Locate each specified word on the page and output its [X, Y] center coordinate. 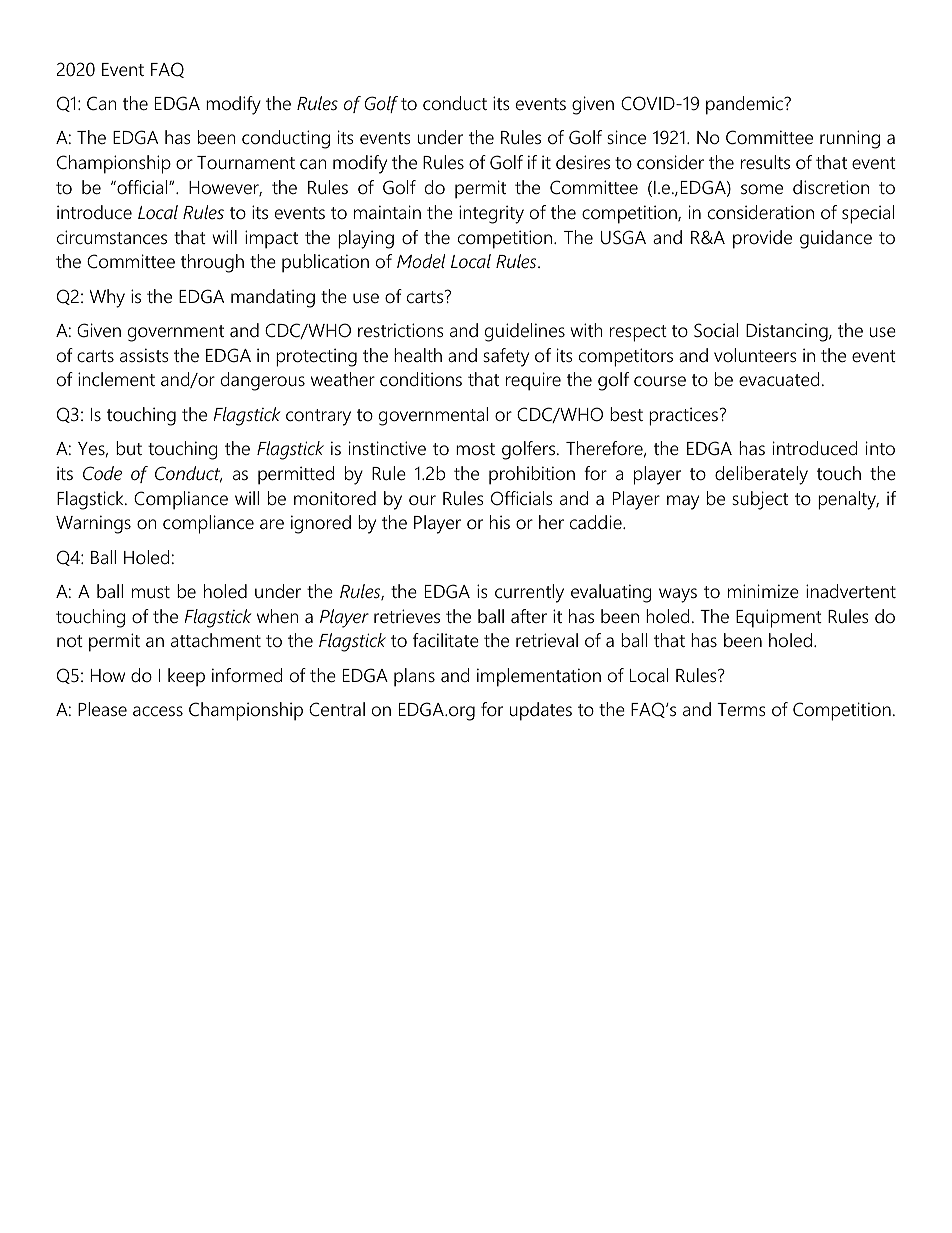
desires [583, 162]
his [500, 522]
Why [107, 298]
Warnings [93, 524]
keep [186, 677]
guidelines [525, 332]
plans [414, 677]
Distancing [788, 332]
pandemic [745, 105]
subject [760, 500]
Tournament [246, 162]
